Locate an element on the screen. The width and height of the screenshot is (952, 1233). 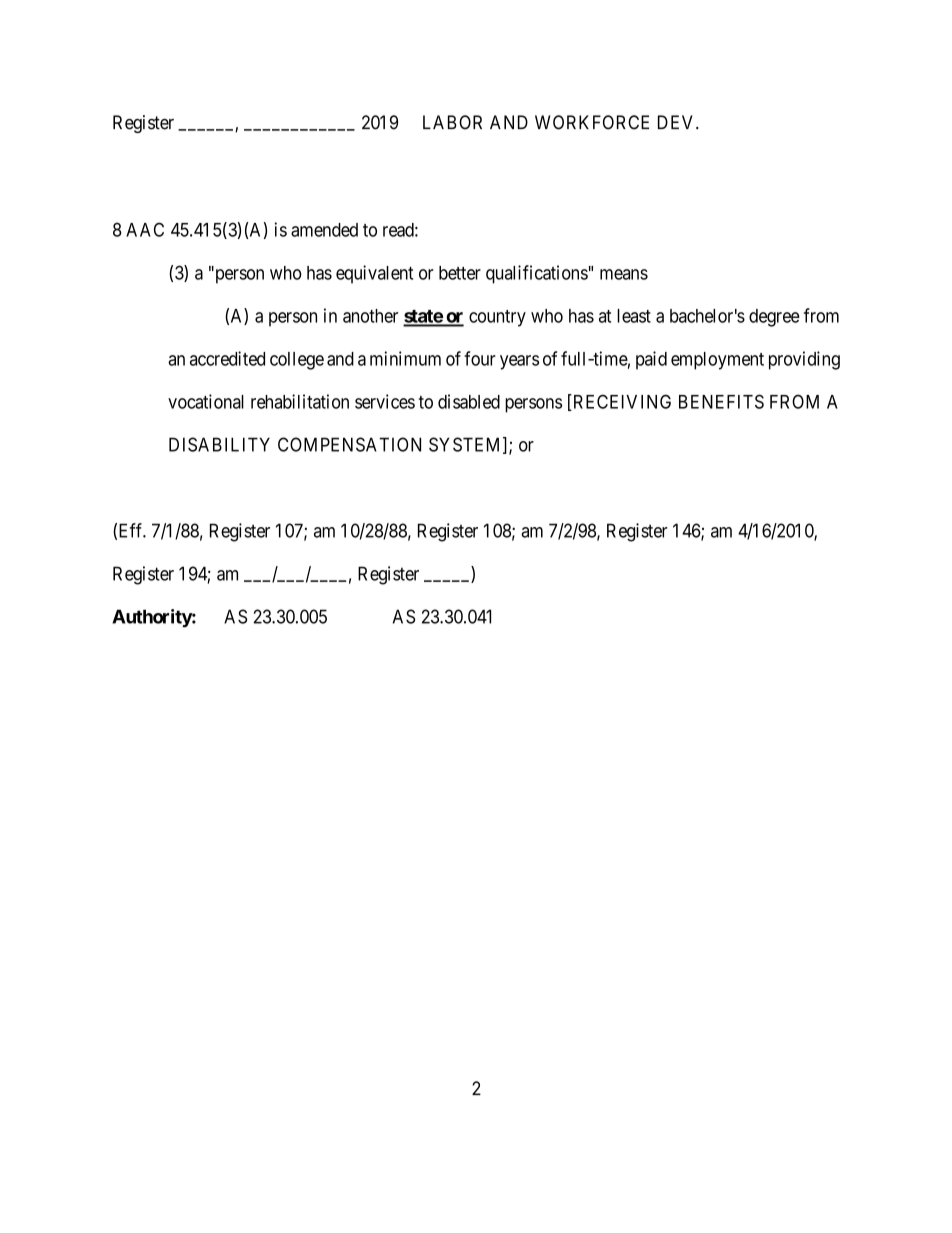
accredited is located at coordinates (227, 358).
